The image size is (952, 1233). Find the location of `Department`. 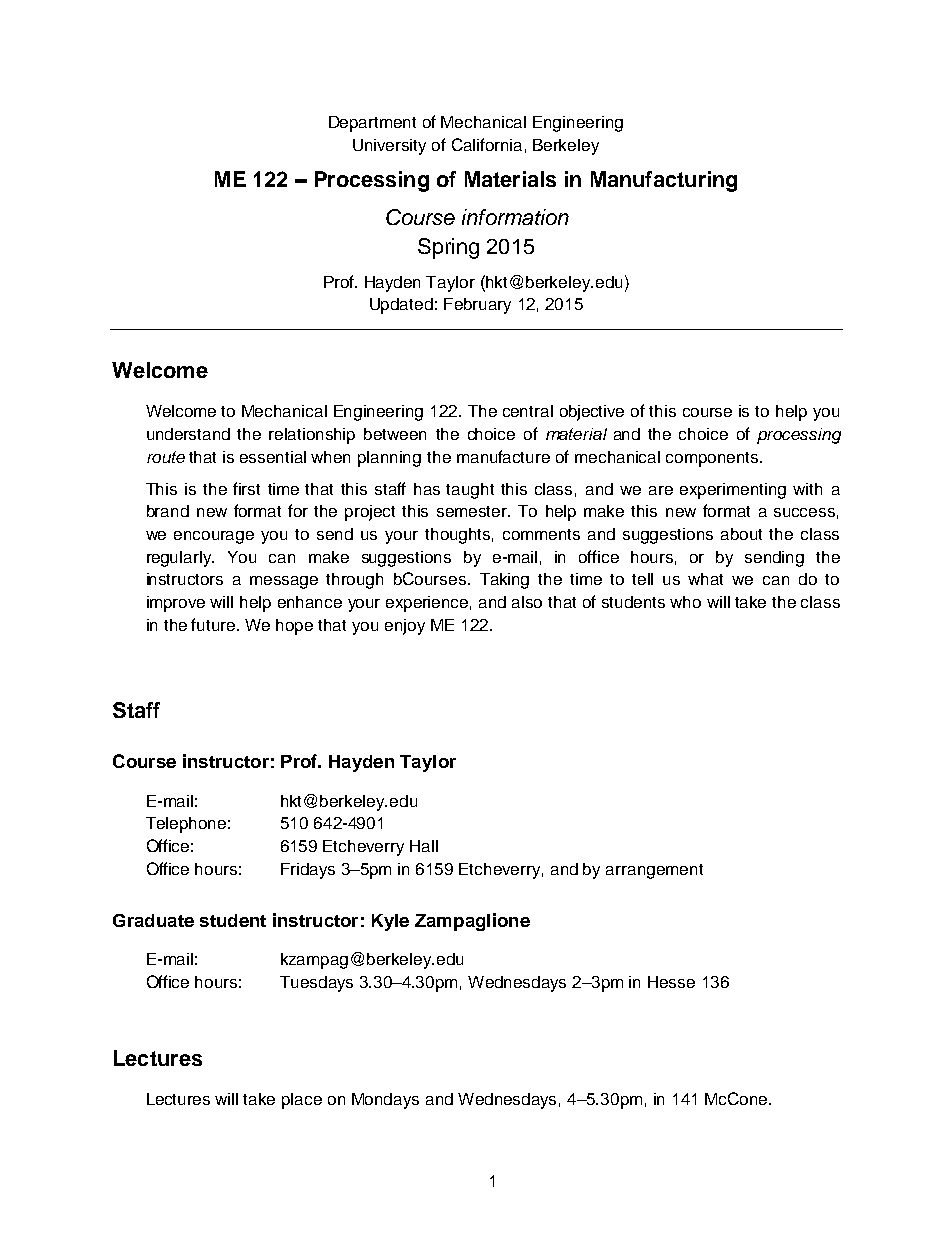

Department is located at coordinates (372, 124).
